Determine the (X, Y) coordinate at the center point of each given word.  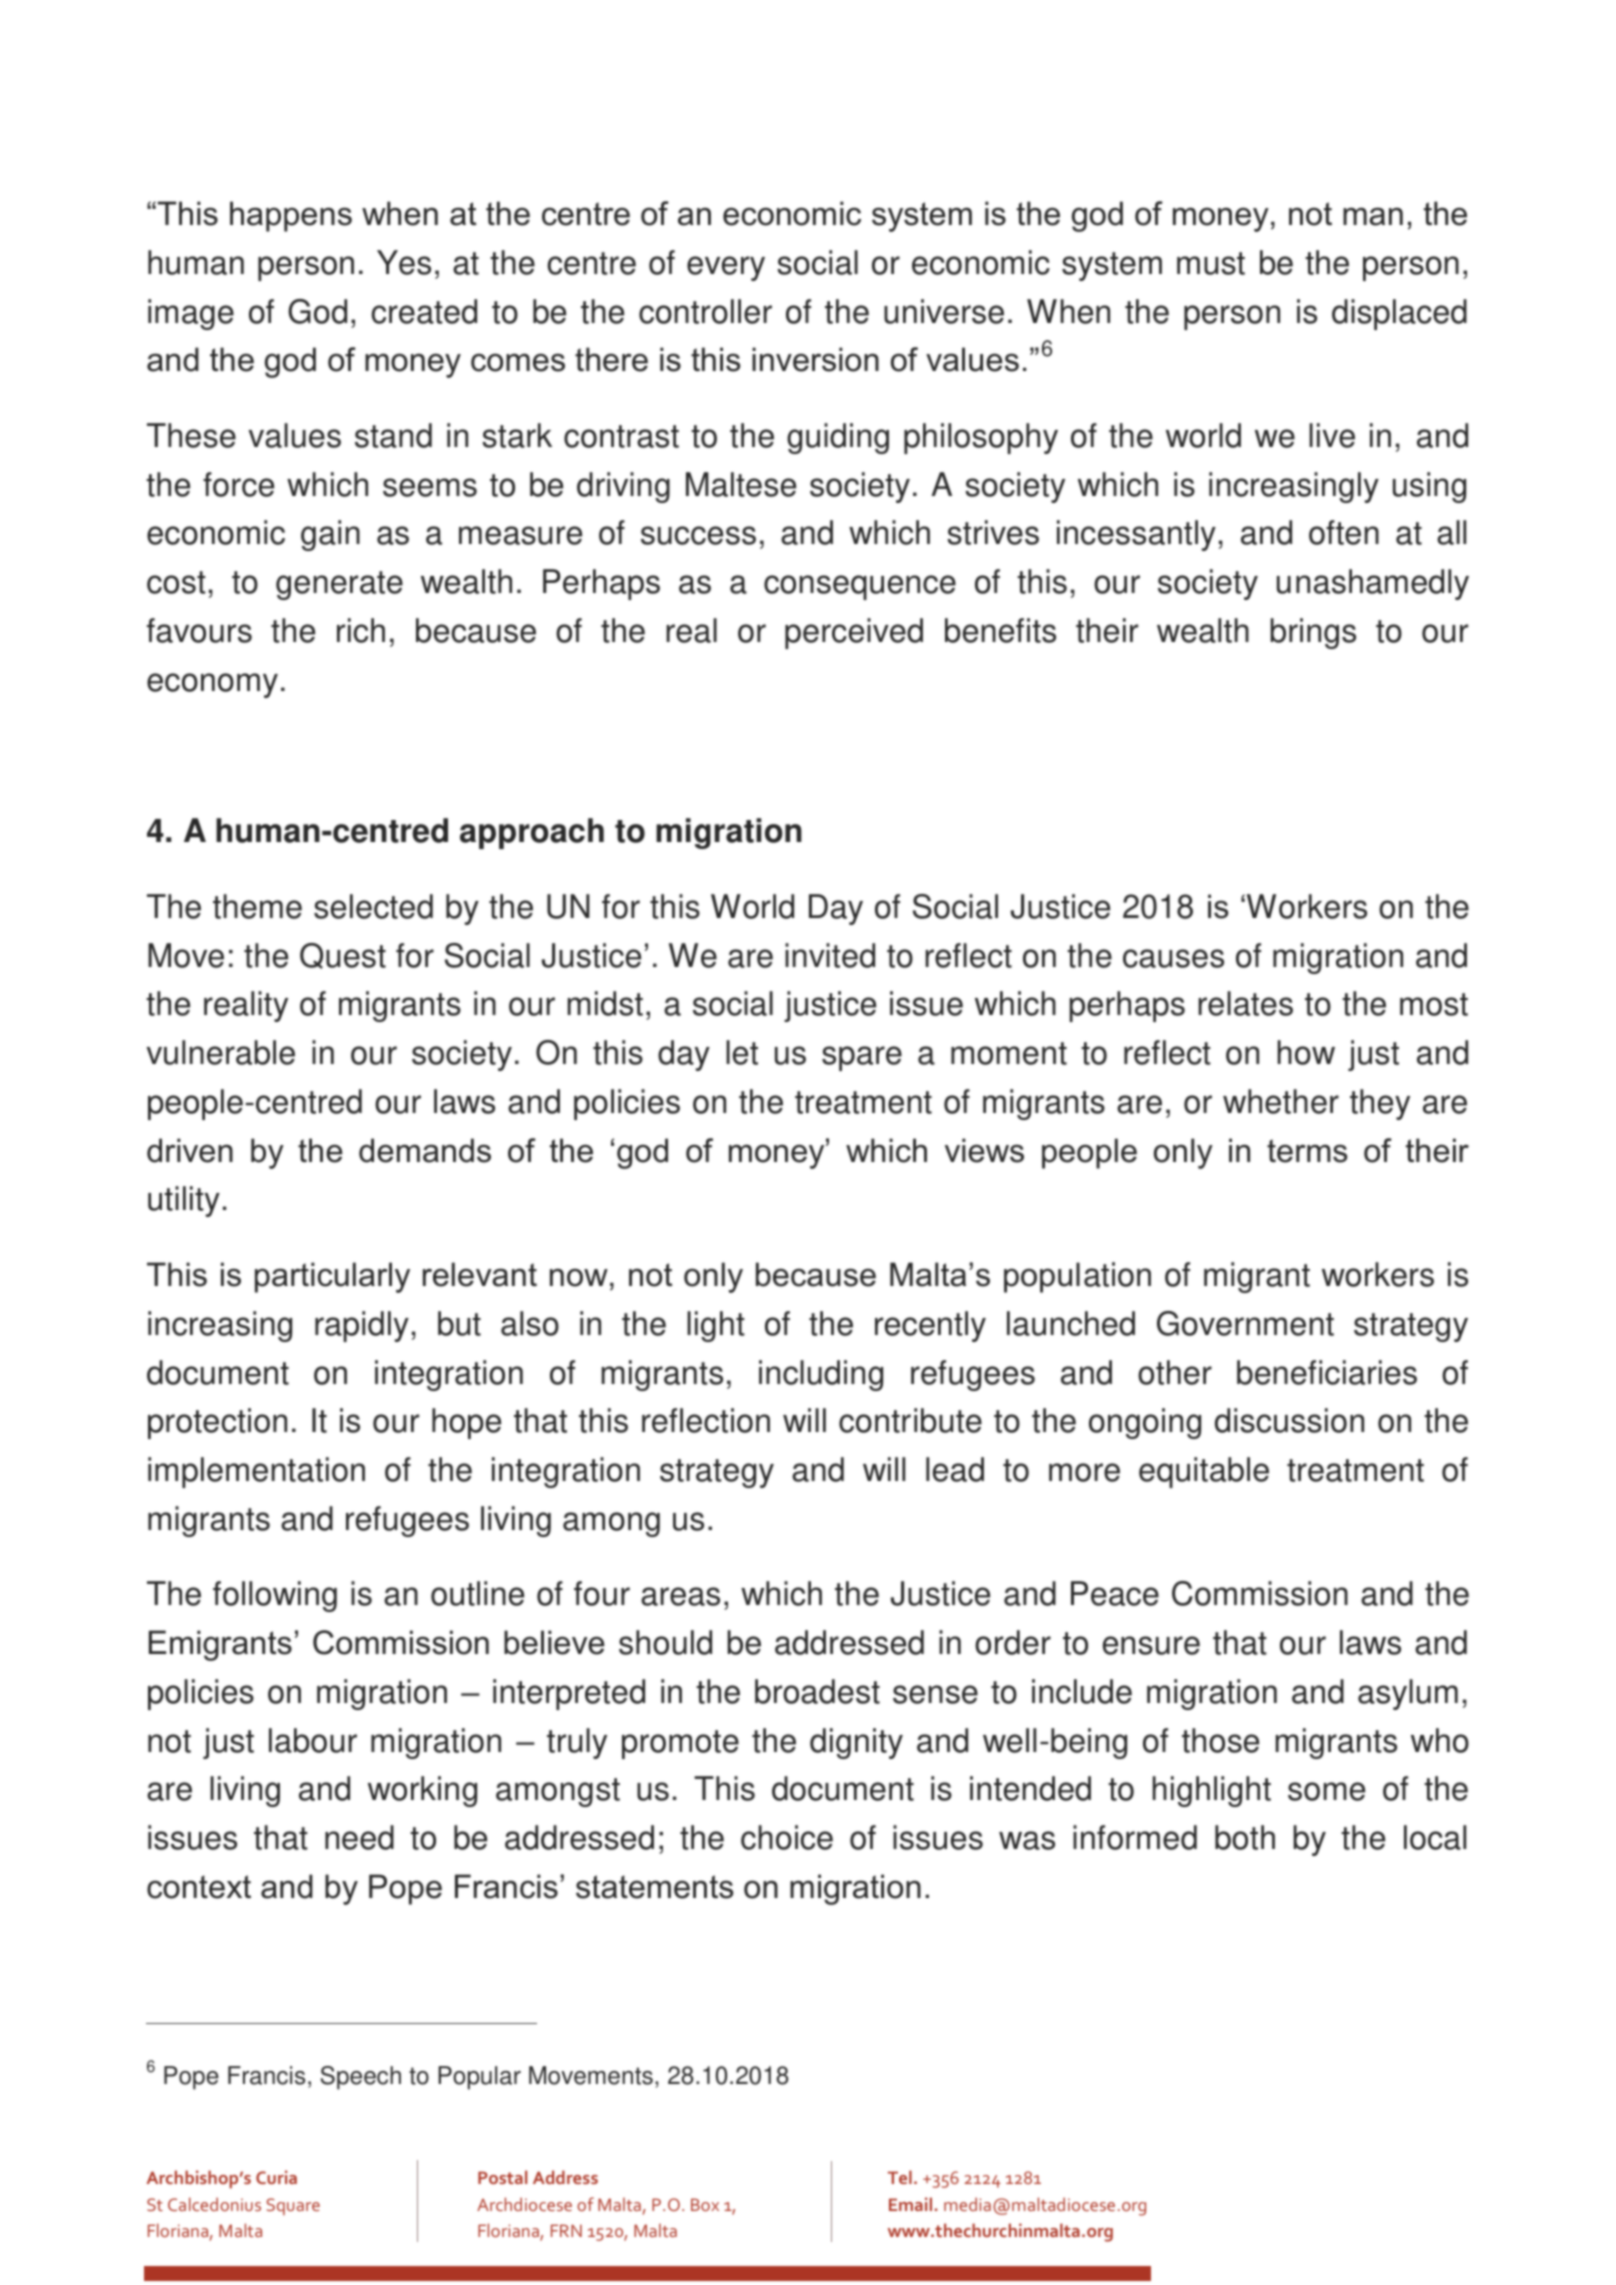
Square (293, 2206)
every (726, 268)
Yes (404, 262)
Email (910, 2204)
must (1211, 263)
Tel (900, 2177)
